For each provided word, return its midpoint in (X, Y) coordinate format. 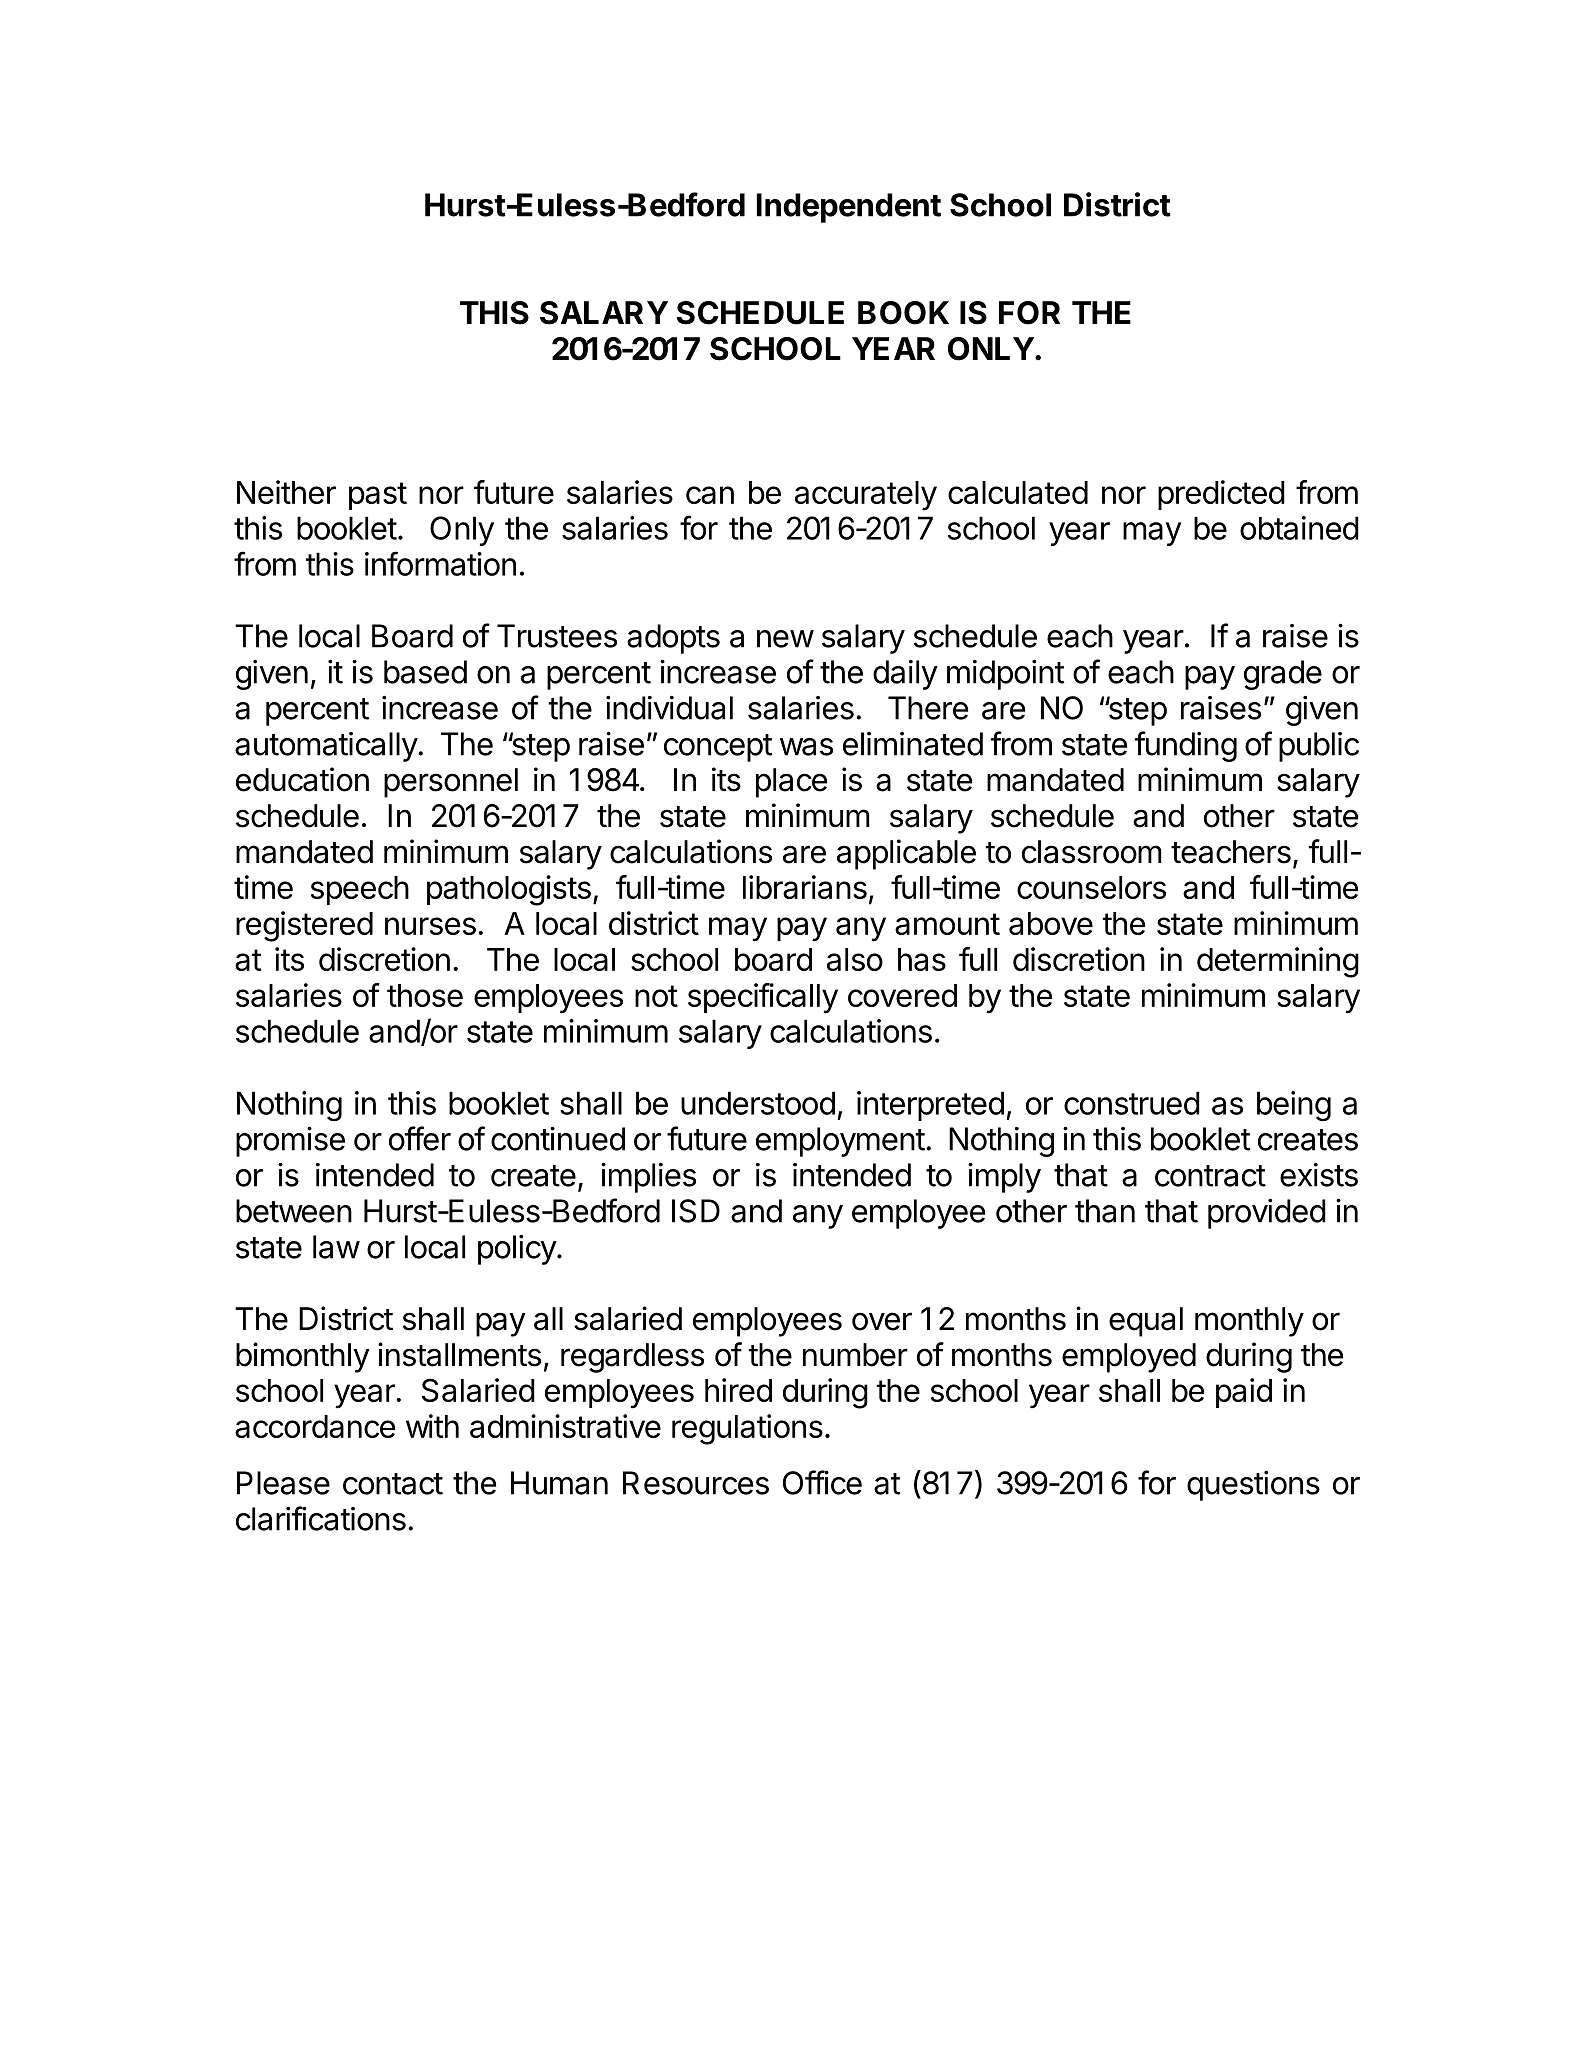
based (425, 672)
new (785, 639)
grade (1283, 675)
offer (420, 1138)
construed (1132, 1103)
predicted (1221, 495)
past (378, 496)
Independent (849, 208)
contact (393, 1484)
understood (758, 1103)
